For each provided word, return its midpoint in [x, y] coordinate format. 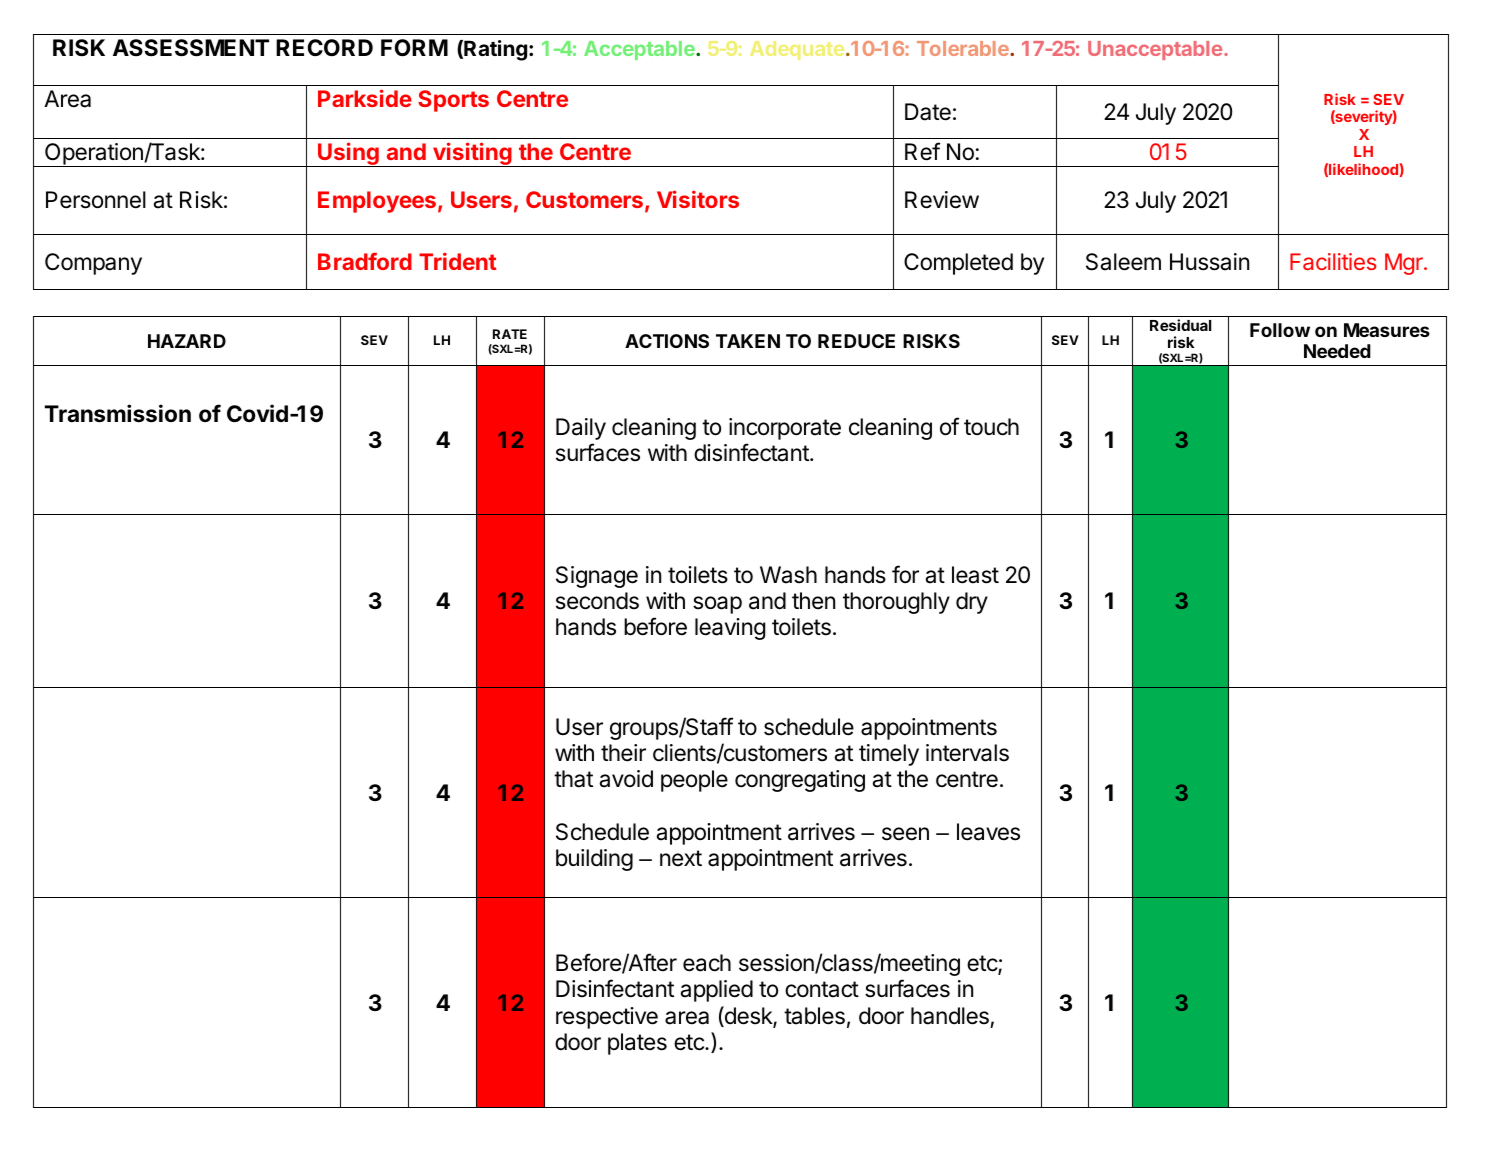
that [573, 779]
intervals [967, 753]
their [623, 753]
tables [814, 1016]
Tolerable [964, 48]
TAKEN [748, 341]
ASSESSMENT [191, 48]
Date [928, 112]
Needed [1337, 351]
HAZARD [187, 341]
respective [607, 1018]
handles [950, 1016]
